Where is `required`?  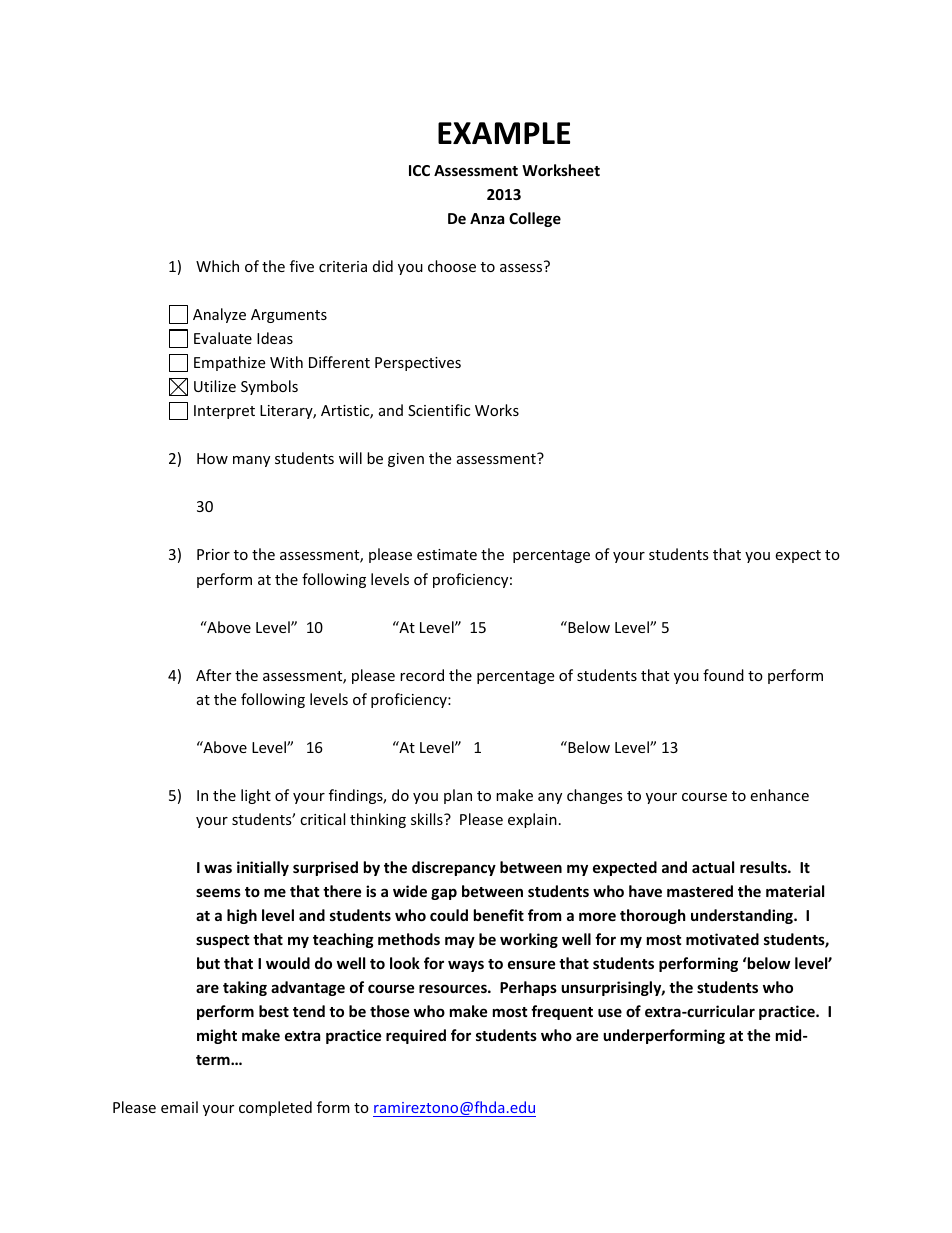 required is located at coordinates (416, 1036).
